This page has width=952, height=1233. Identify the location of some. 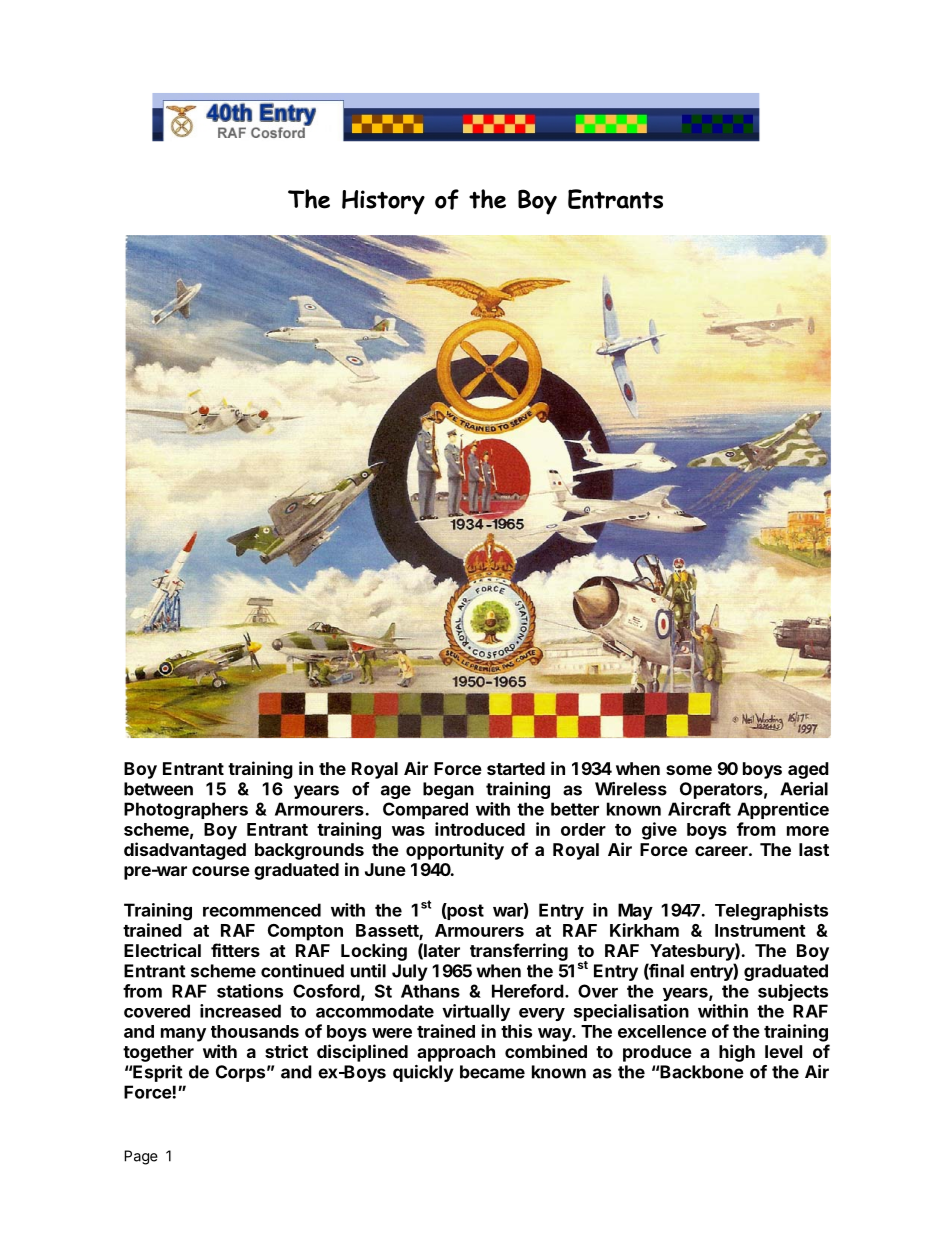
(689, 770).
